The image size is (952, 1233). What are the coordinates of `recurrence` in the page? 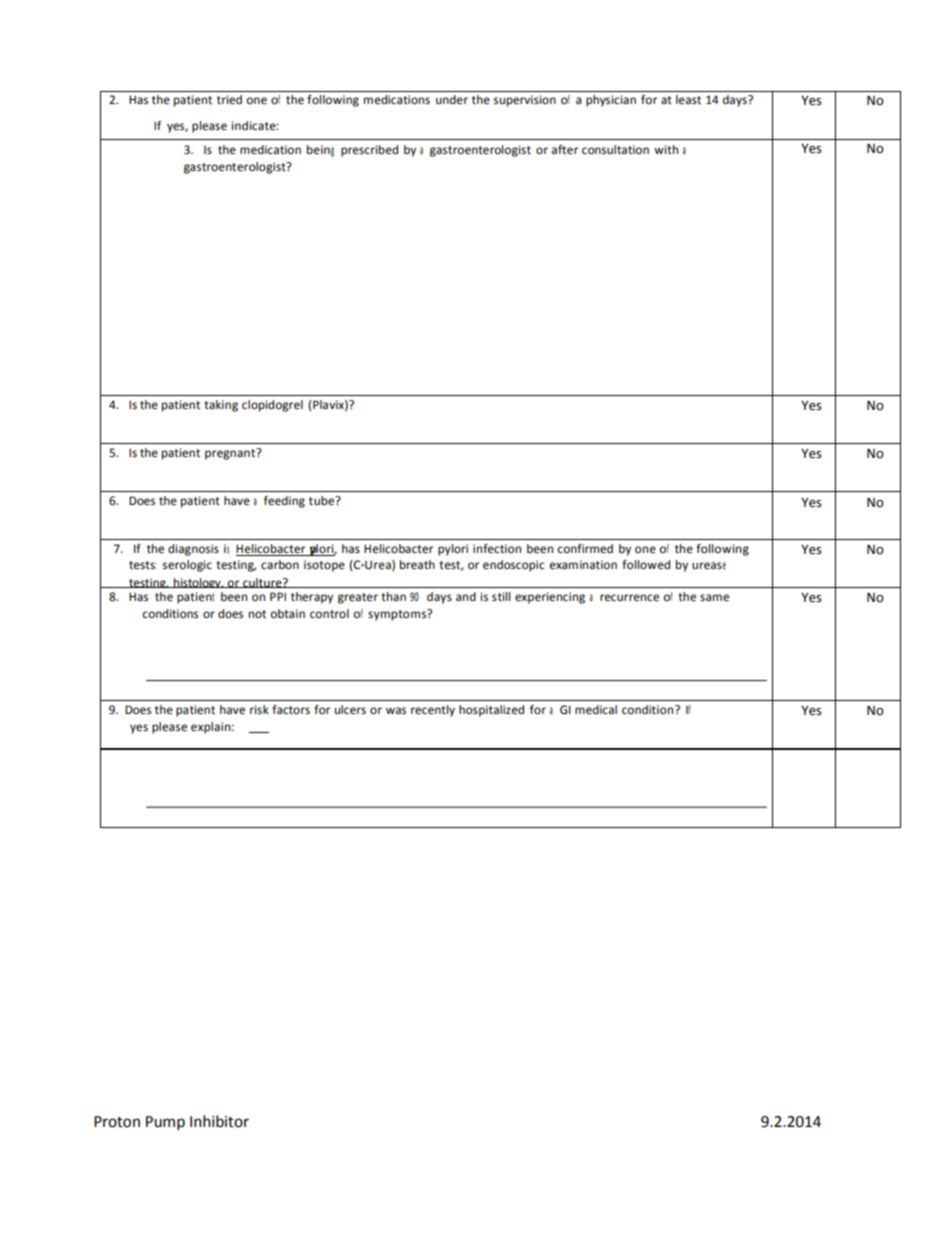 It's located at (629, 598).
